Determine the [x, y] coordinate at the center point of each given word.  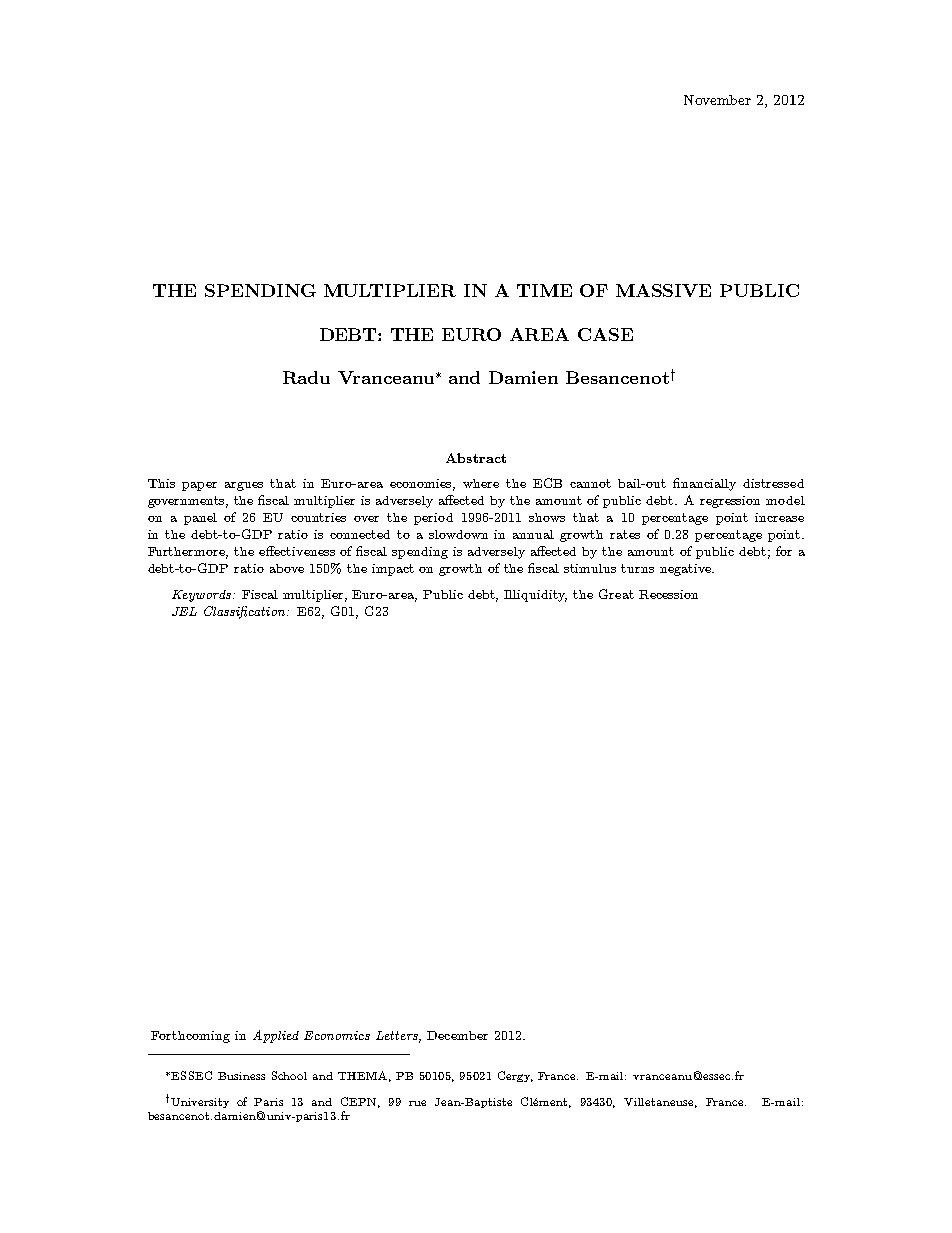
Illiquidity [535, 596]
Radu [306, 377]
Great [616, 594]
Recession [668, 594]
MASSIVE [663, 290]
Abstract [476, 458]
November [717, 100]
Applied [276, 1036]
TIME [544, 290]
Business [241, 1076]
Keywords [201, 596]
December [457, 1035]
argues [244, 486]
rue [417, 1103]
